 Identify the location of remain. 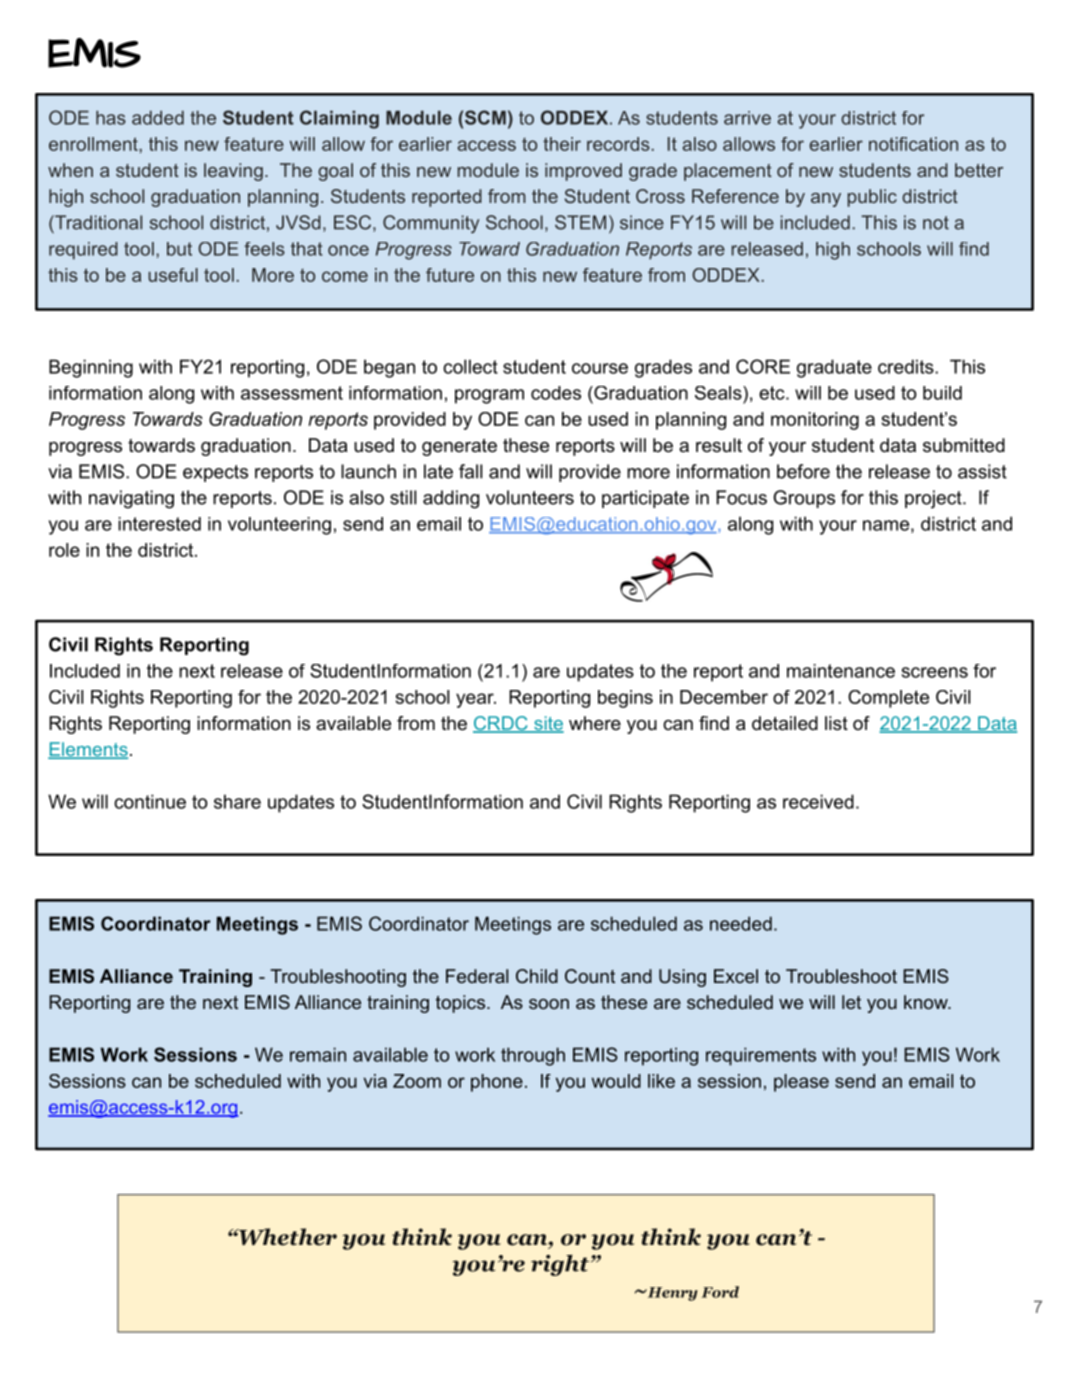
(318, 1054).
